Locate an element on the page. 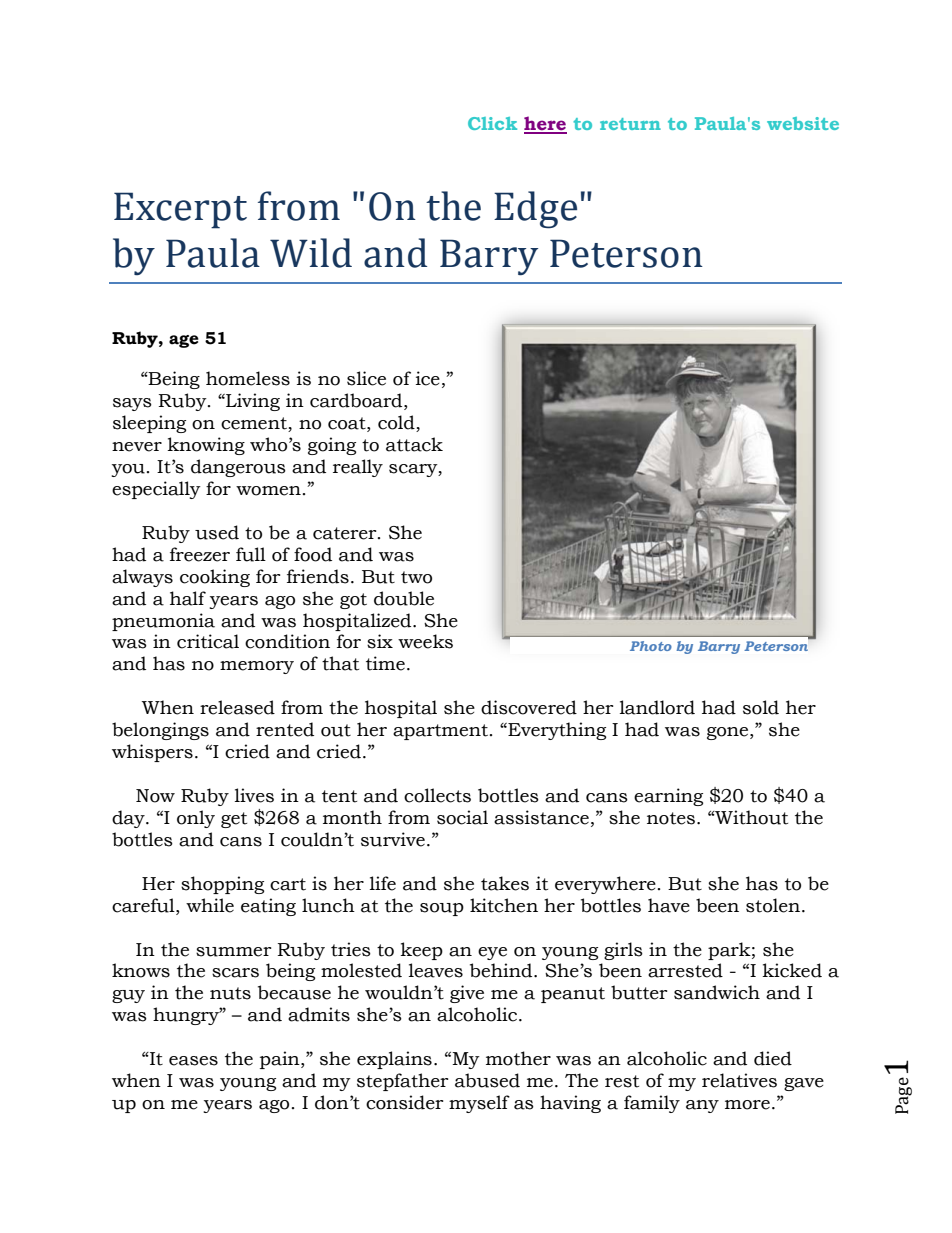 This document has width=952, height=1233. eases is located at coordinates (193, 1061).
